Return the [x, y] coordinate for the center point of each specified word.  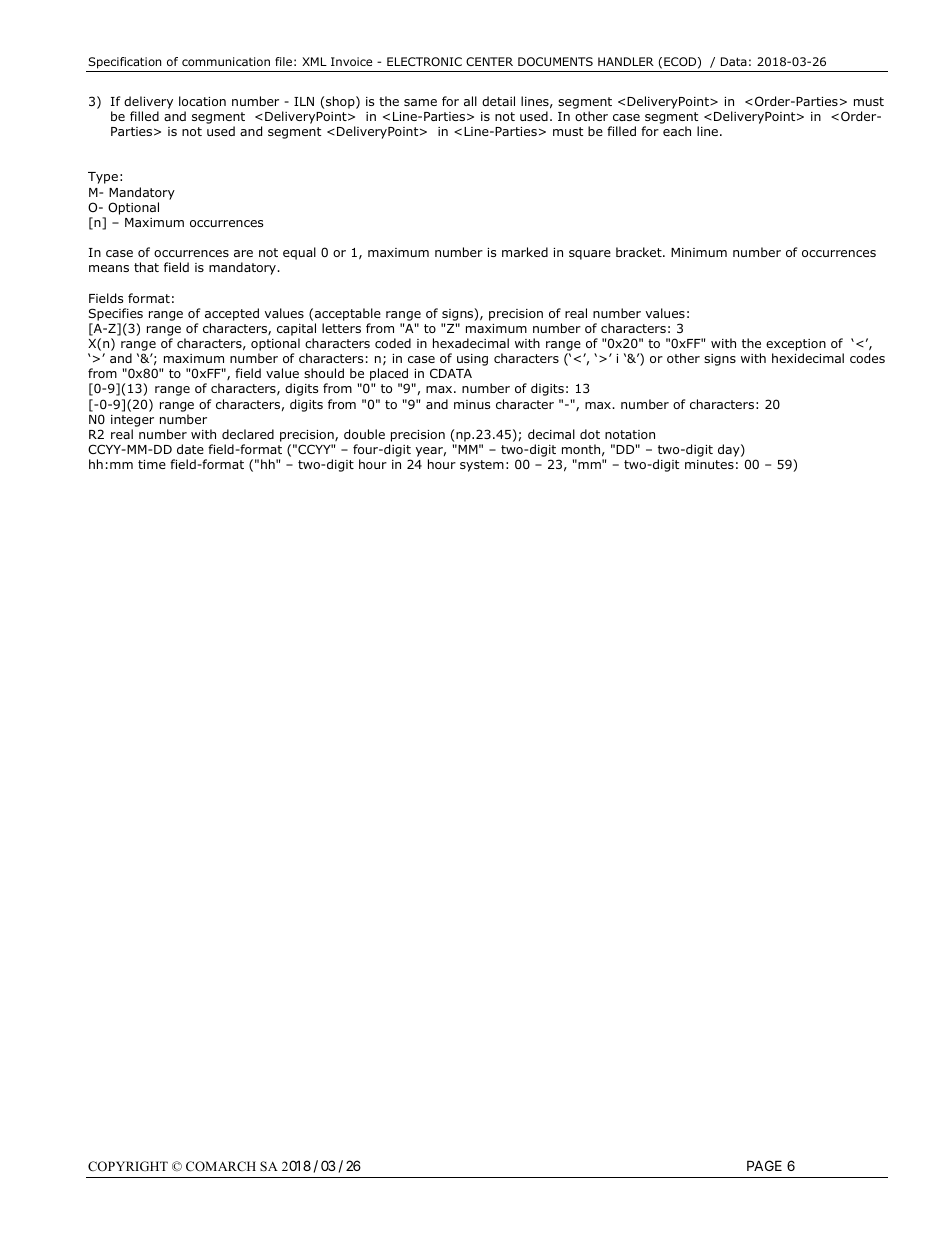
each [677, 131]
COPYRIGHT [128, 1166]
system [482, 466]
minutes [709, 464]
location [202, 101]
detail [498, 101]
